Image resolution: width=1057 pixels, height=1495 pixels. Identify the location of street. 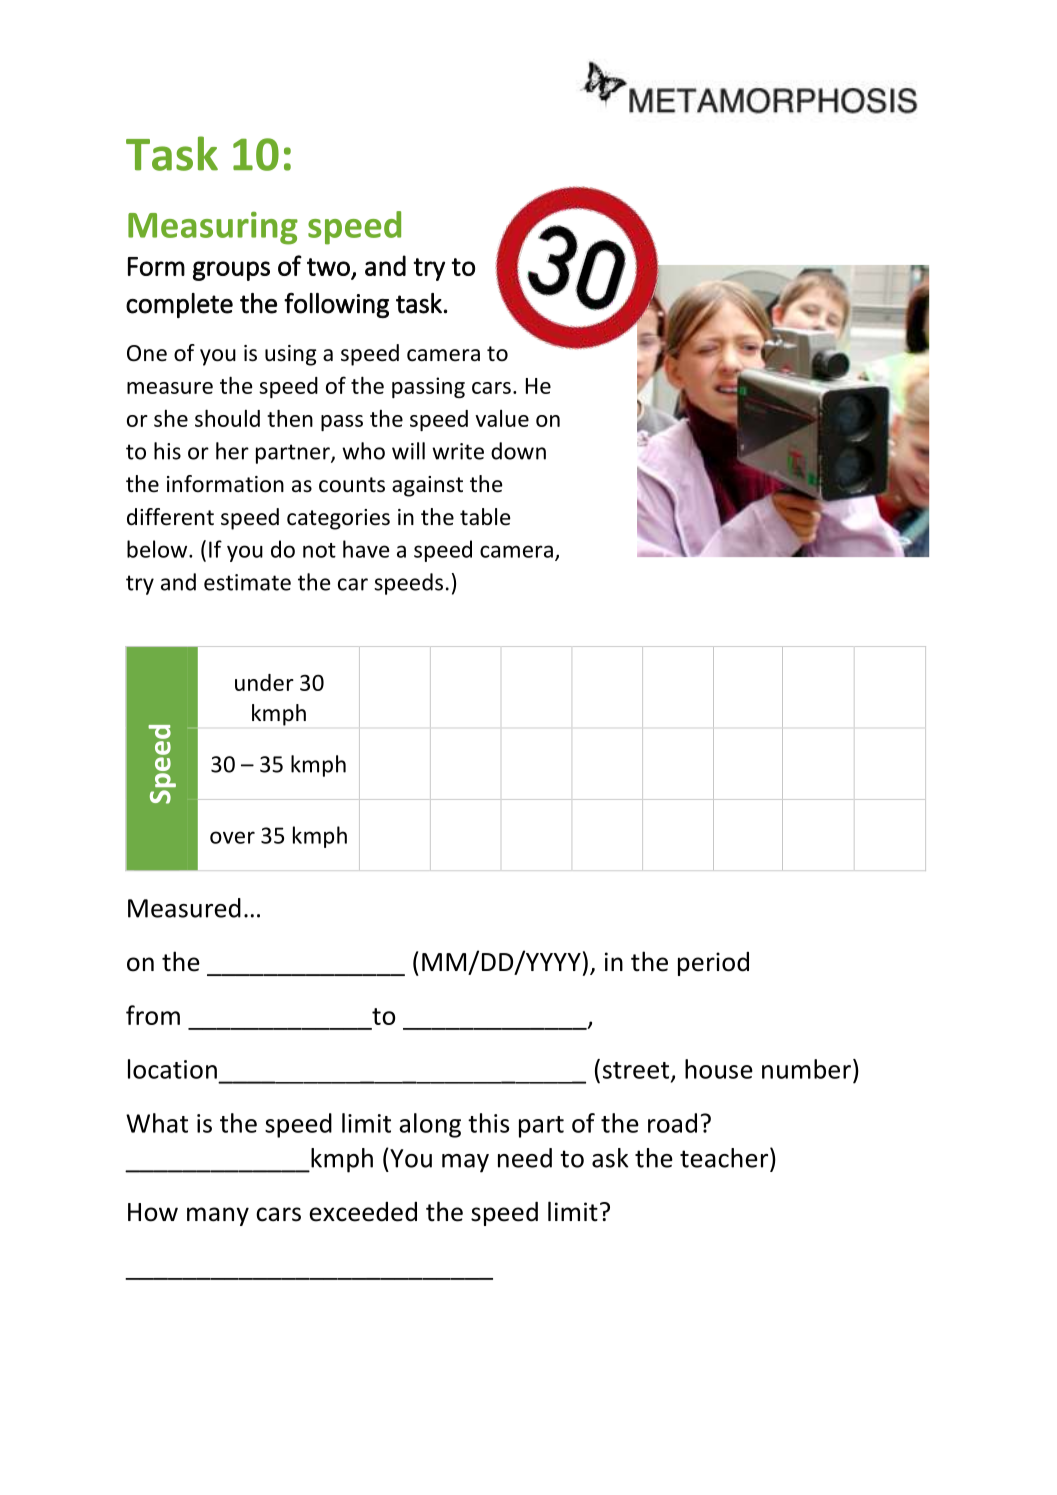
(636, 1070).
